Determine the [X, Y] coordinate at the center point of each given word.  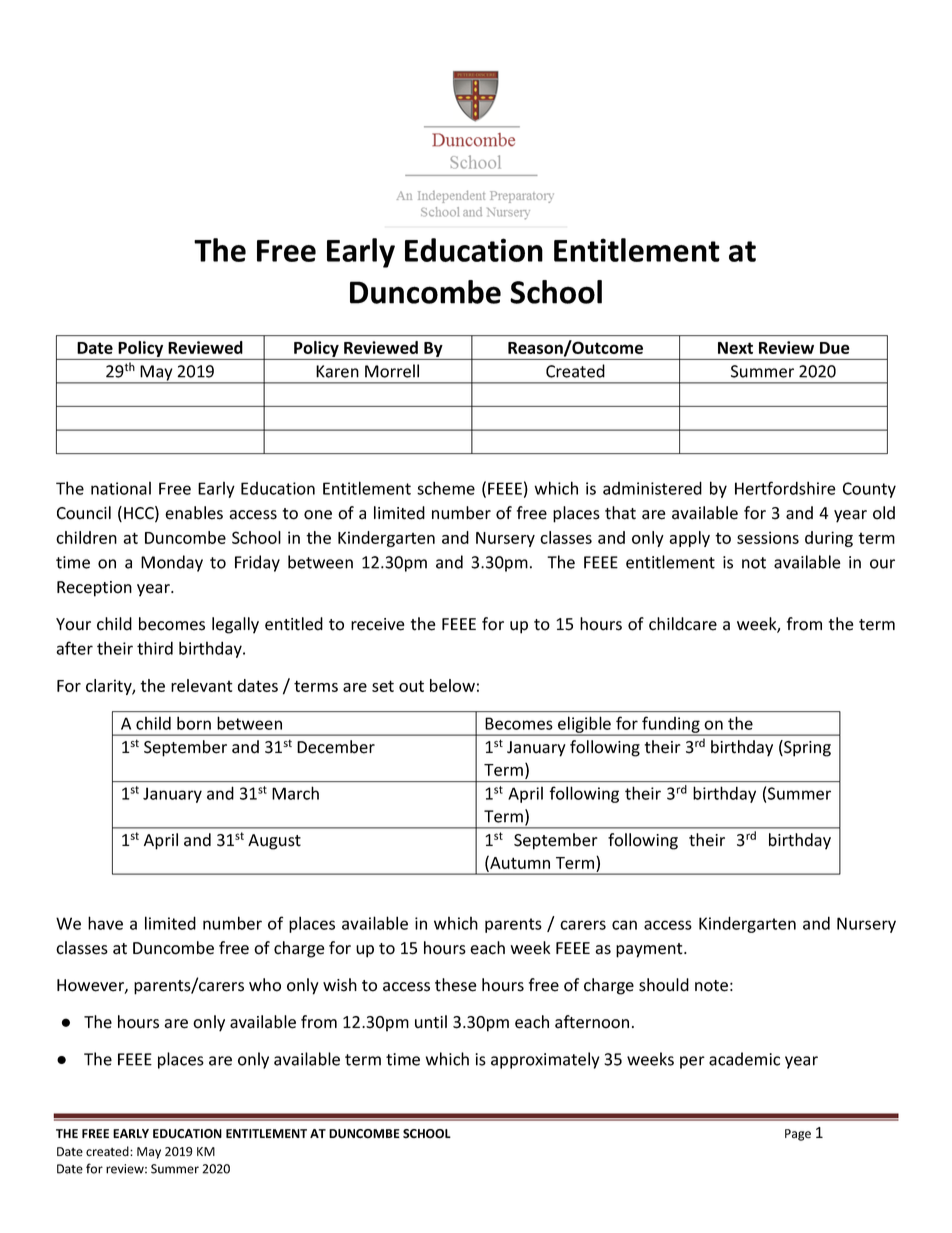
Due [835, 348]
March [295, 793]
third [155, 648]
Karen [337, 371]
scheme [446, 488]
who [265, 985]
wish [340, 985]
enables [194, 513]
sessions [768, 537]
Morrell [392, 371]
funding [671, 725]
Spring [806, 748]
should [664, 985]
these [455, 985]
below [452, 685]
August [274, 842]
